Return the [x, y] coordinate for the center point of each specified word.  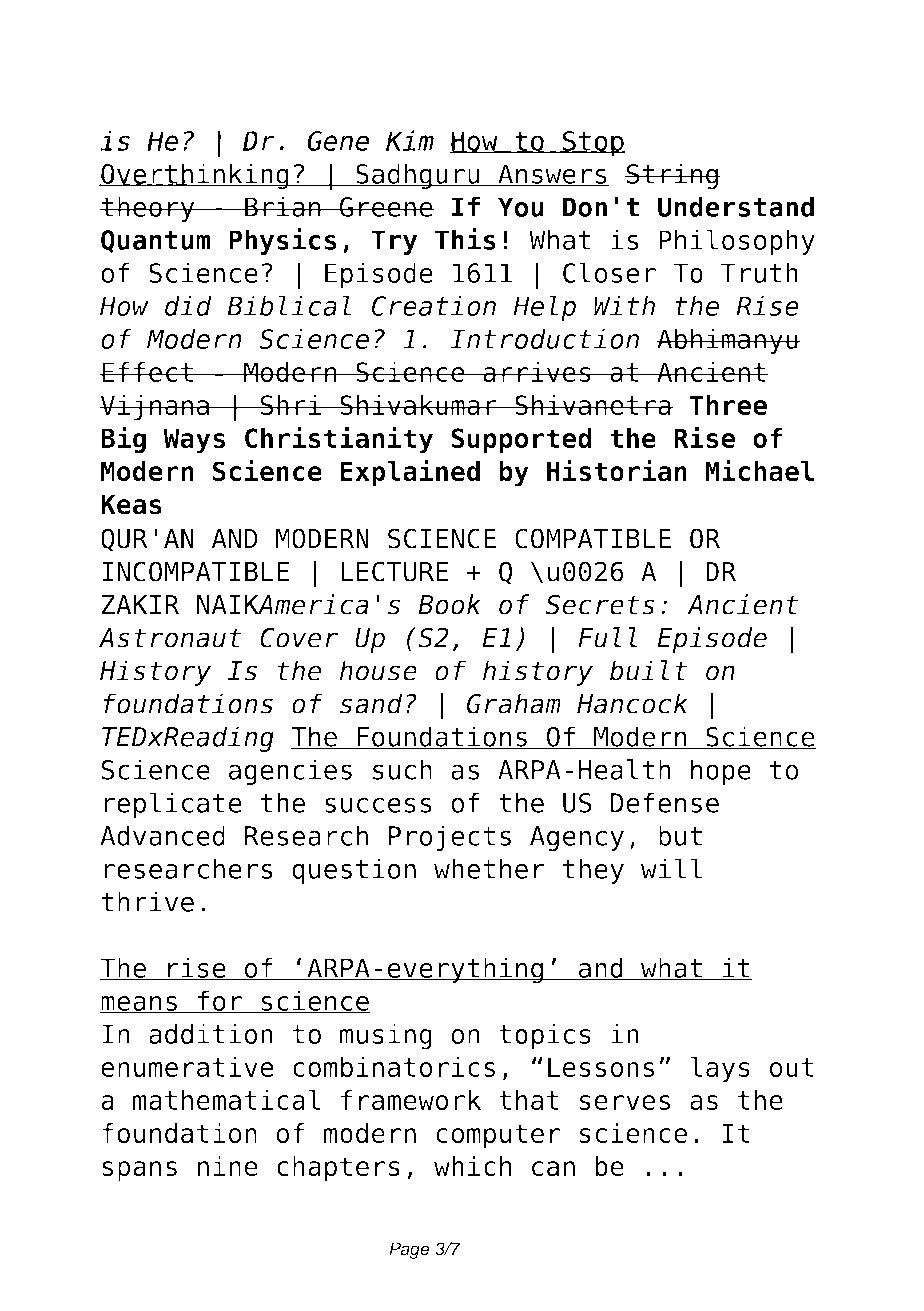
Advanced [162, 835]
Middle [407, 97]
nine [228, 1166]
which [472, 1166]
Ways [194, 441]
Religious [743, 101]
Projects [450, 838]
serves [625, 1102]
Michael [759, 470]
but [680, 835]
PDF [226, 53]
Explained [410, 473]
